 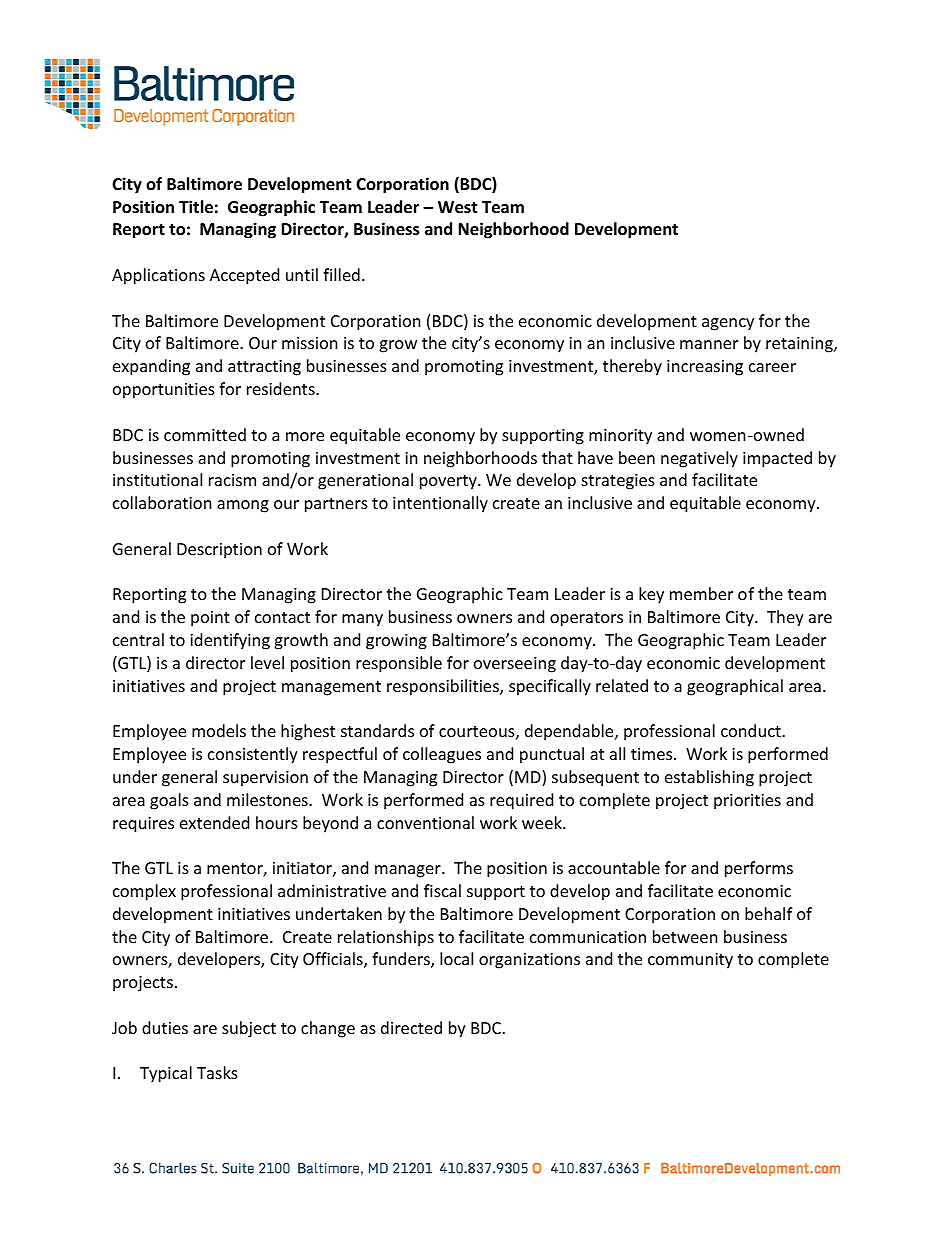 I want to click on Tasks, so click(x=217, y=1072).
